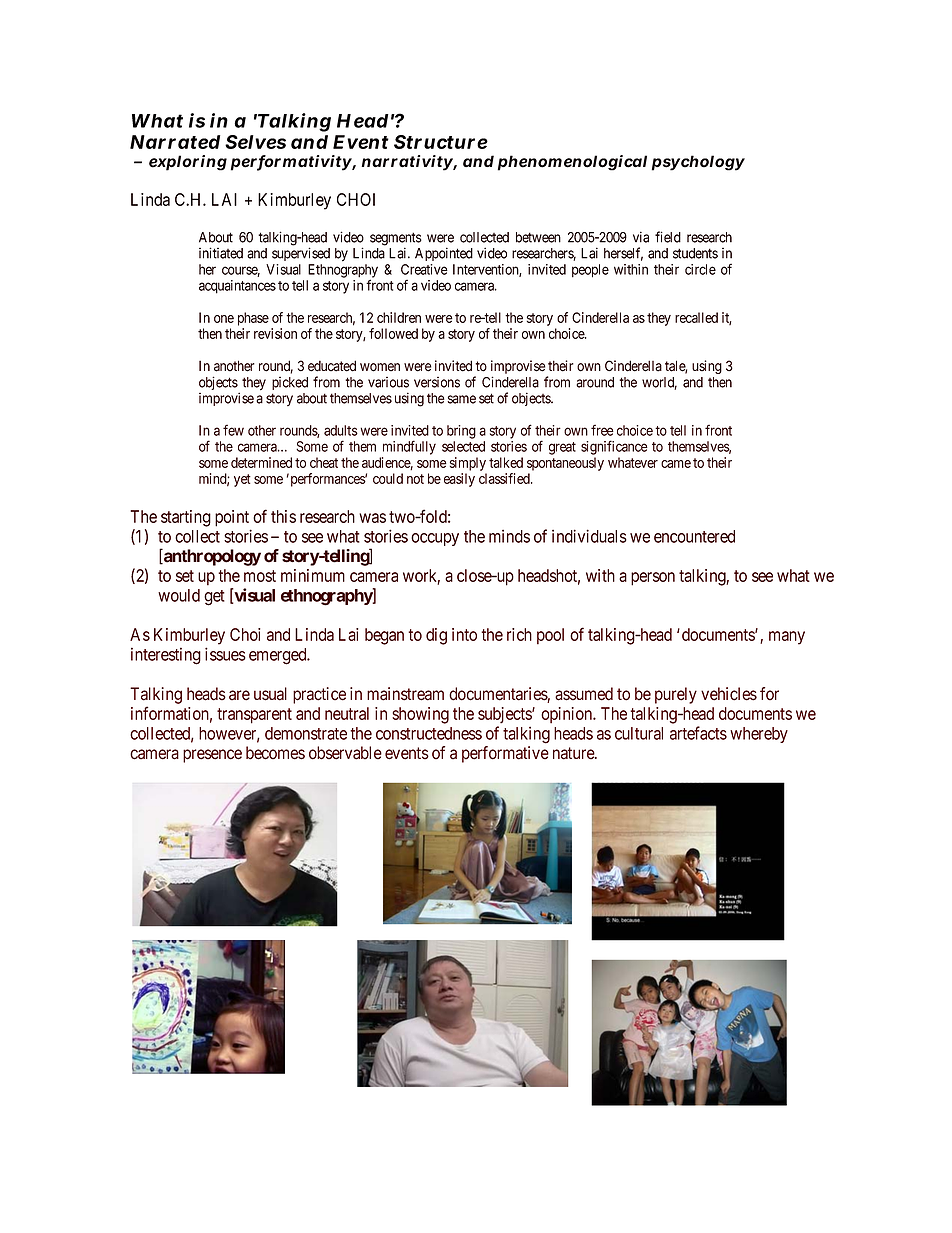 The width and height of the image is (952, 1233). What do you see at coordinates (698, 163) in the image?
I see `psychology` at bounding box center [698, 163].
